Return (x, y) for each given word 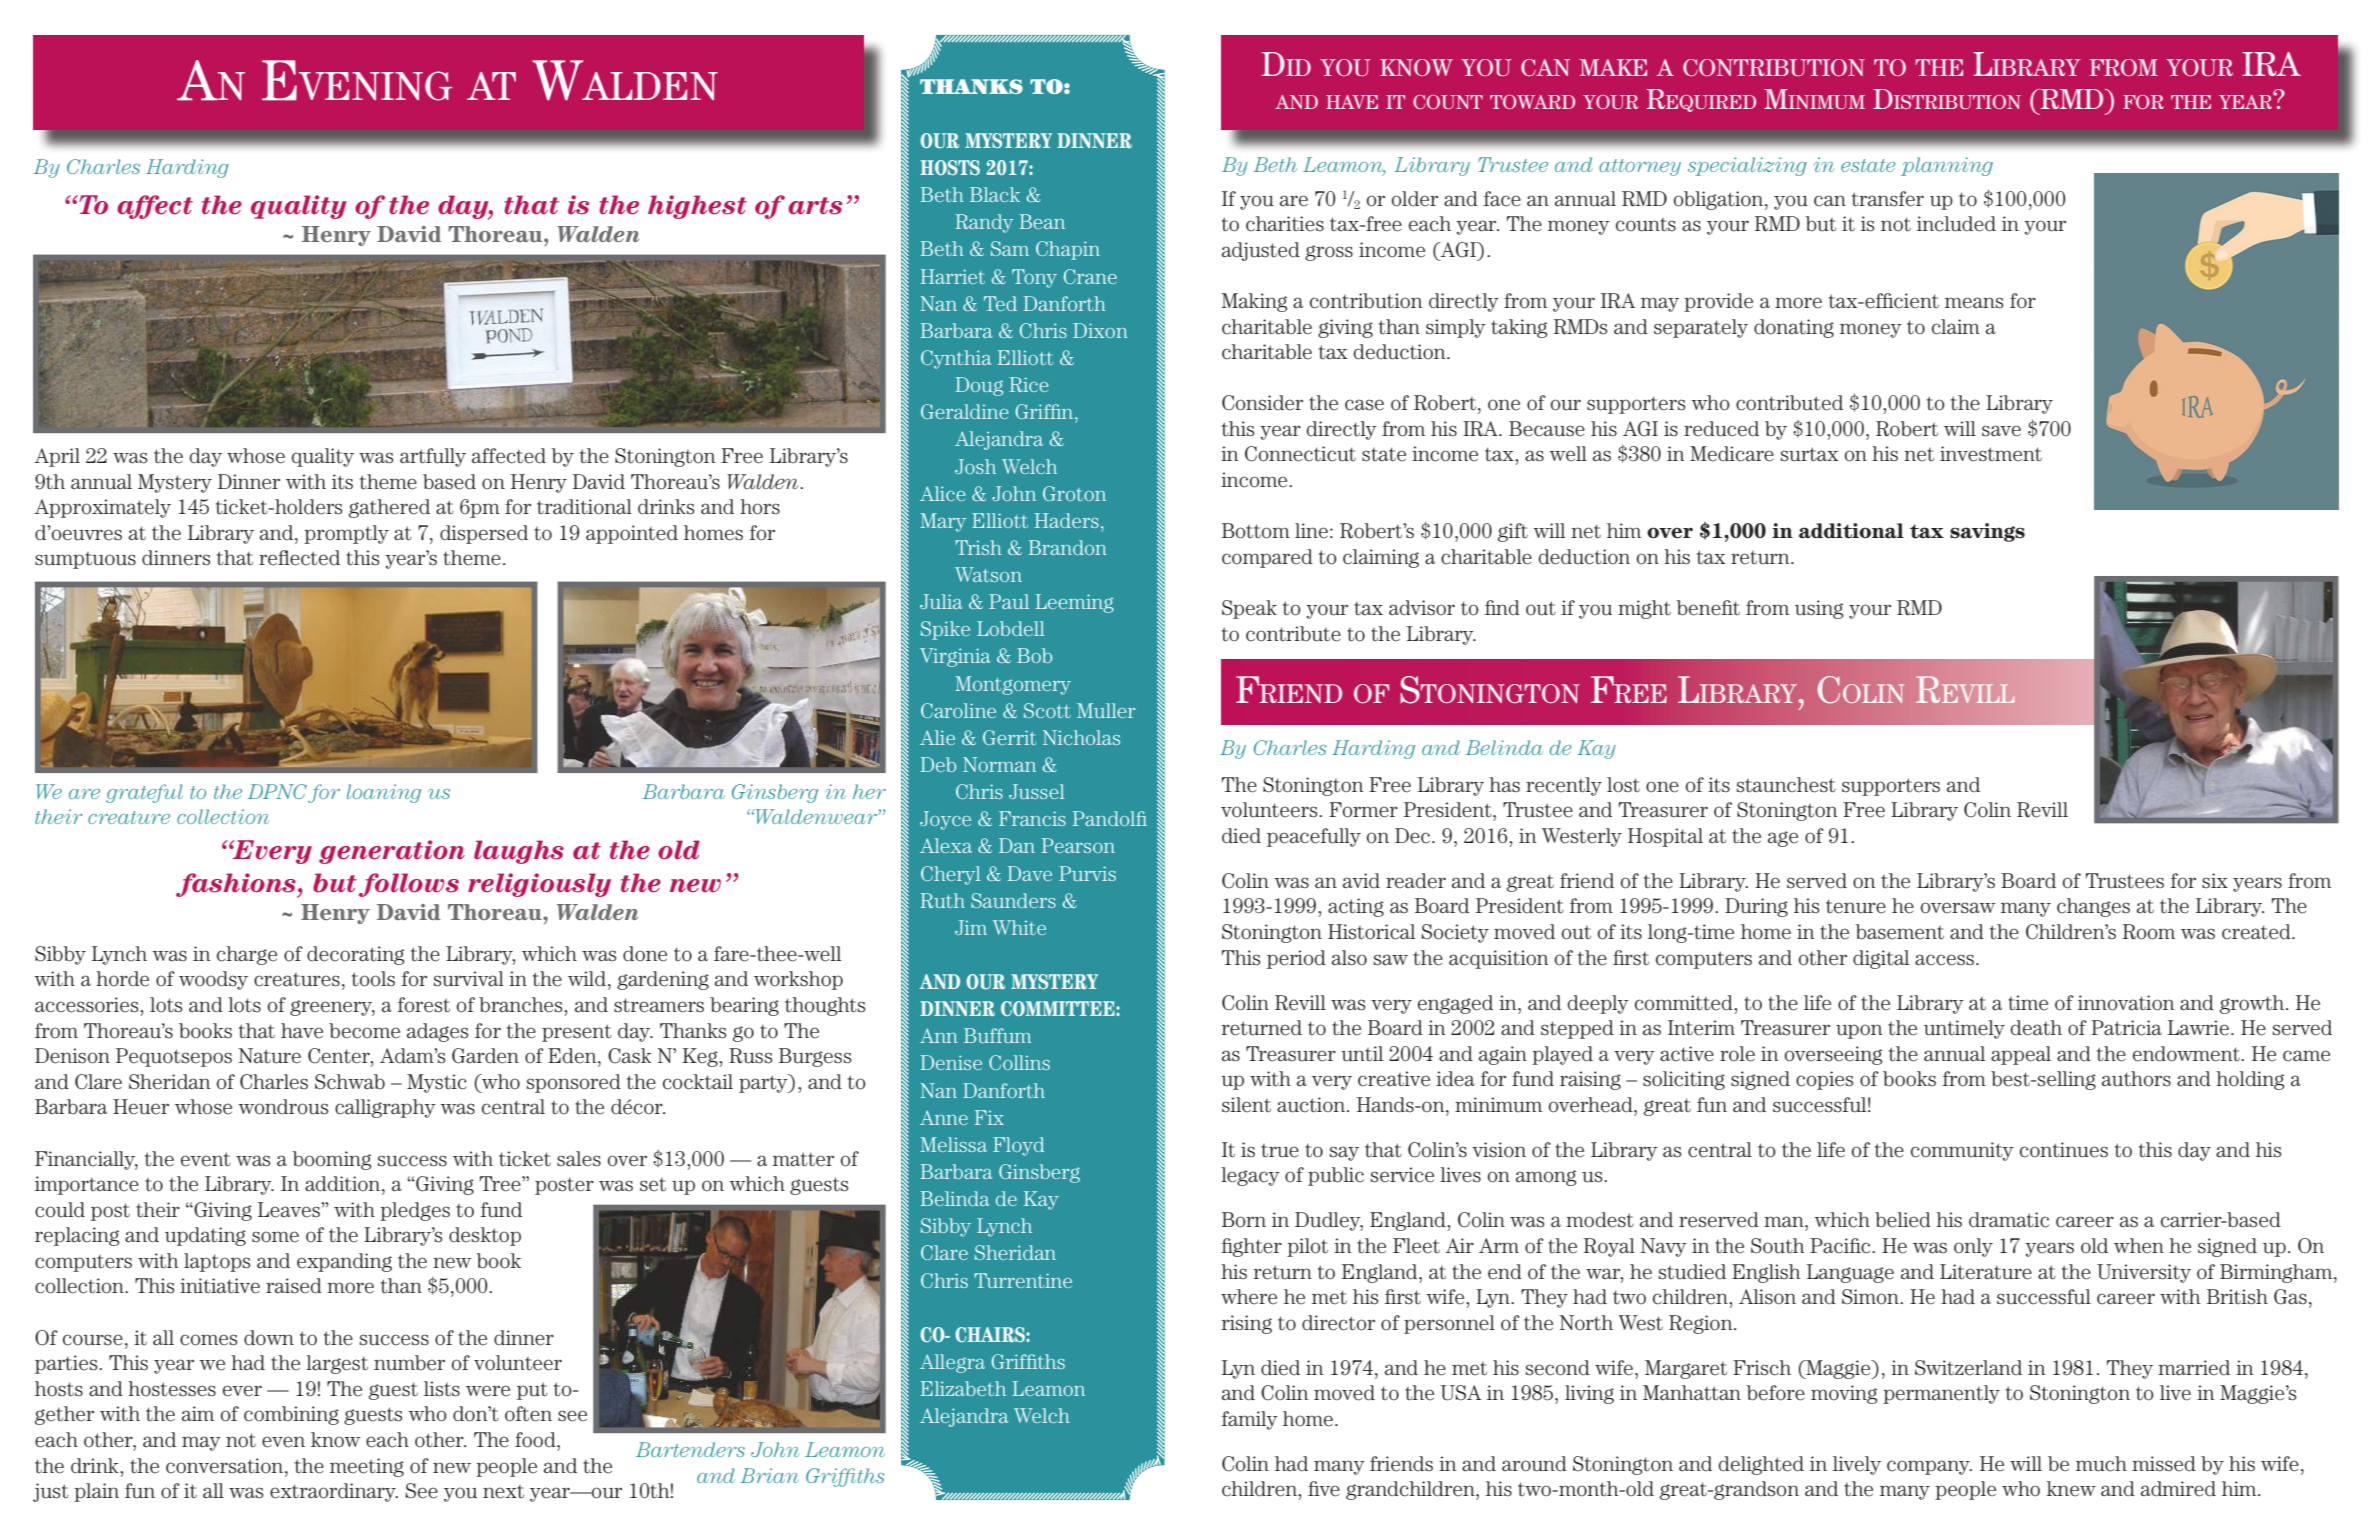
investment (1991, 454)
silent (1246, 1105)
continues (2064, 1150)
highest (697, 207)
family (1249, 1420)
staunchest (1786, 785)
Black (995, 194)
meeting (367, 1467)
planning (1947, 166)
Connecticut (1300, 454)
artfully (433, 457)
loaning (384, 793)
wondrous (283, 1107)
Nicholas (1081, 737)
